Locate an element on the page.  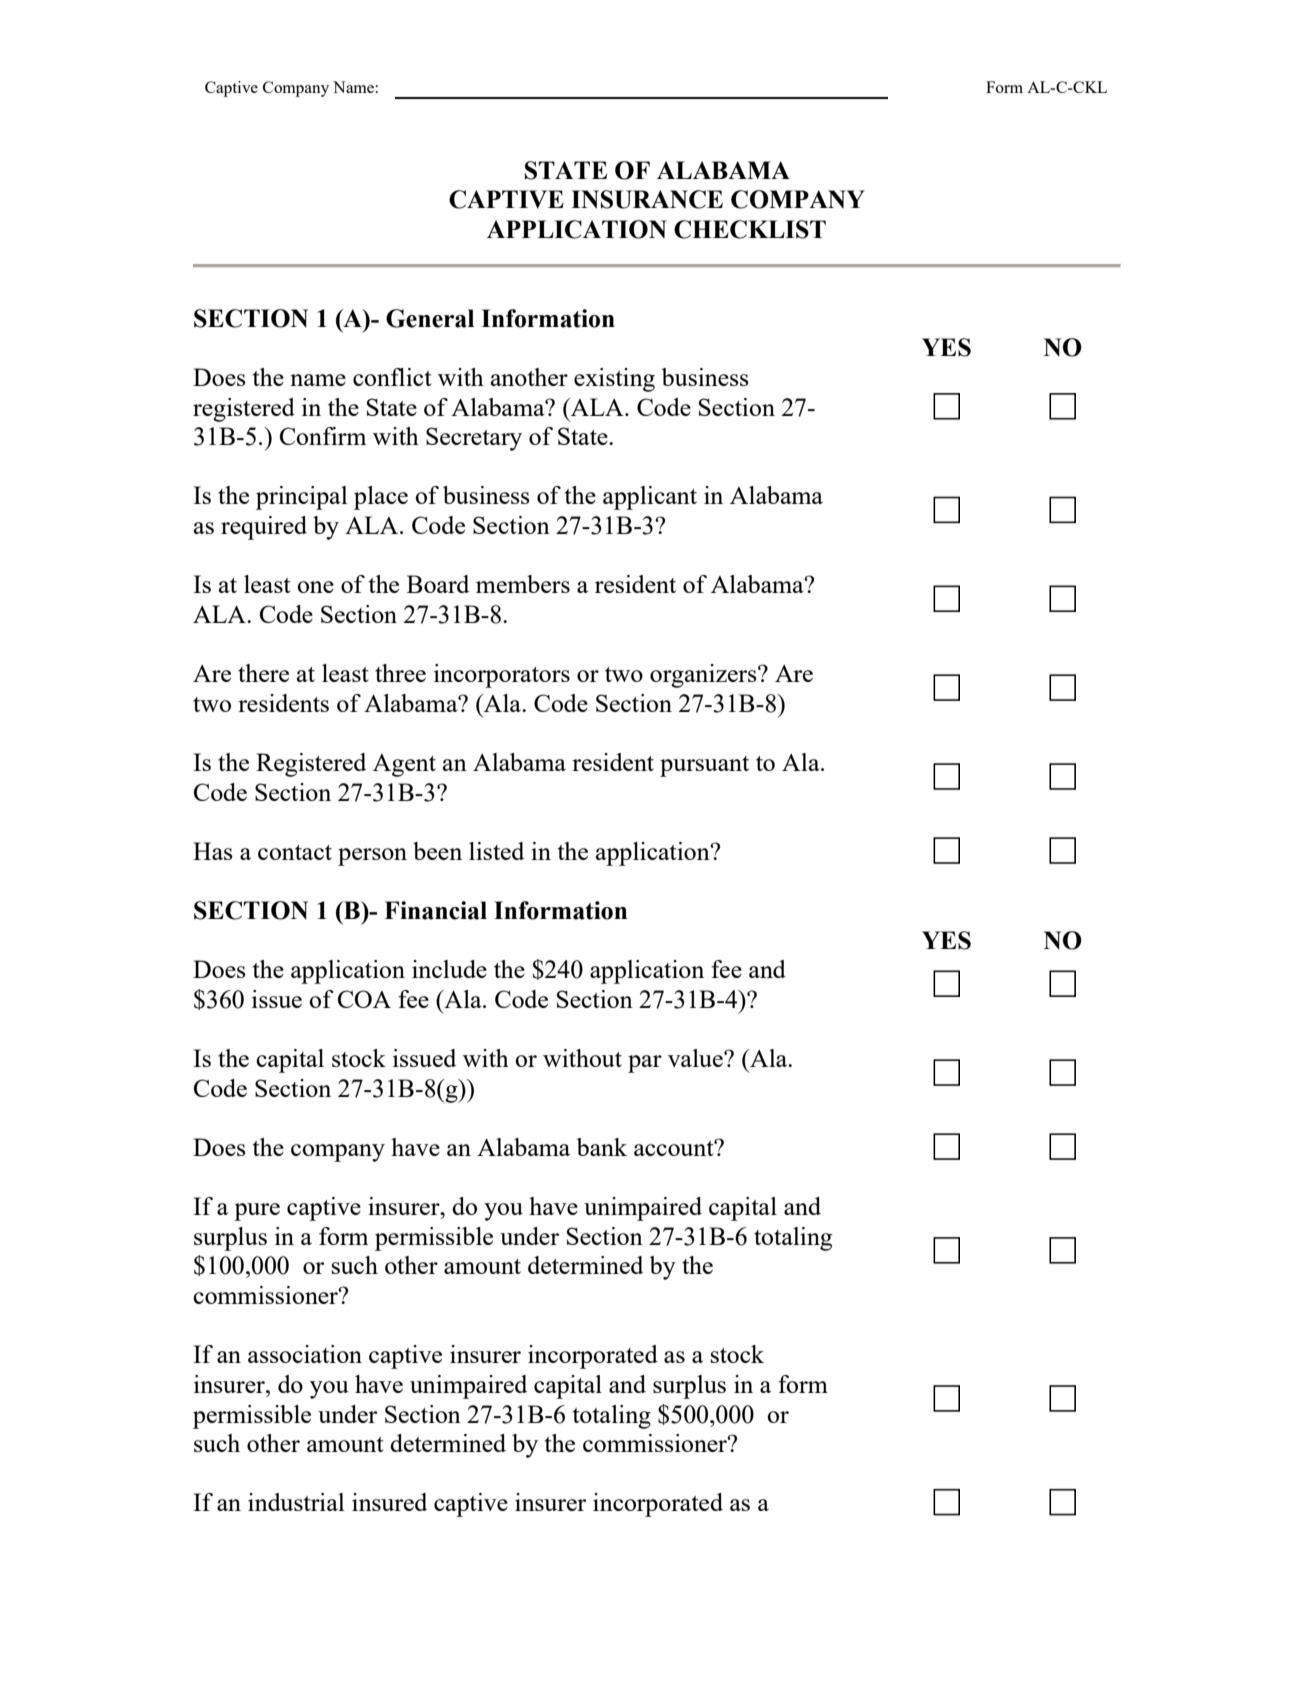
conflict is located at coordinates (392, 377).
